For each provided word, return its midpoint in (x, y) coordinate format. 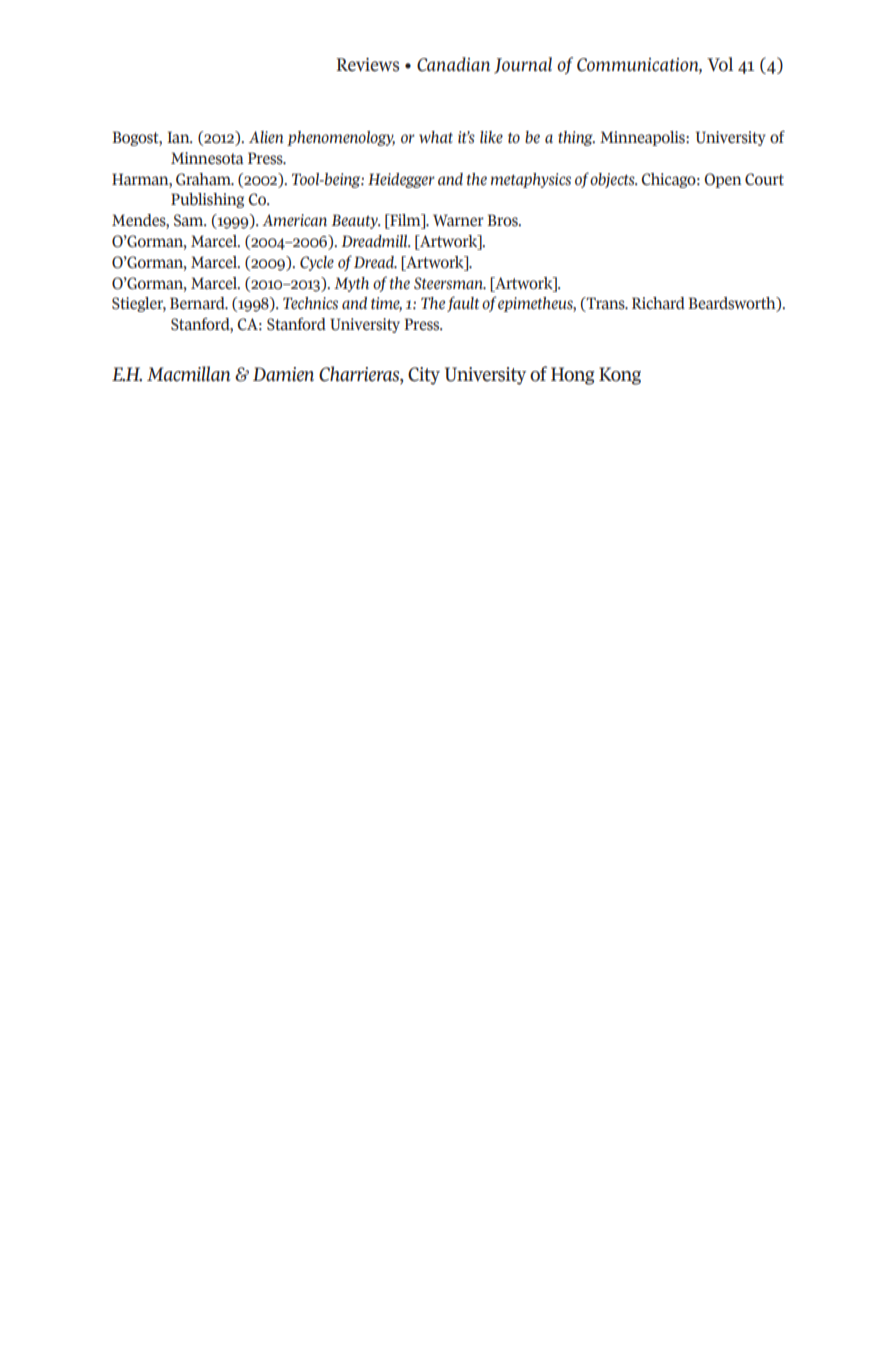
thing (576, 138)
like (491, 137)
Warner (458, 220)
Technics (310, 303)
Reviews (367, 65)
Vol (720, 64)
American (294, 220)
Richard (658, 303)
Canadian (453, 64)
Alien (266, 137)
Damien (283, 374)
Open (723, 180)
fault (463, 304)
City (424, 376)
